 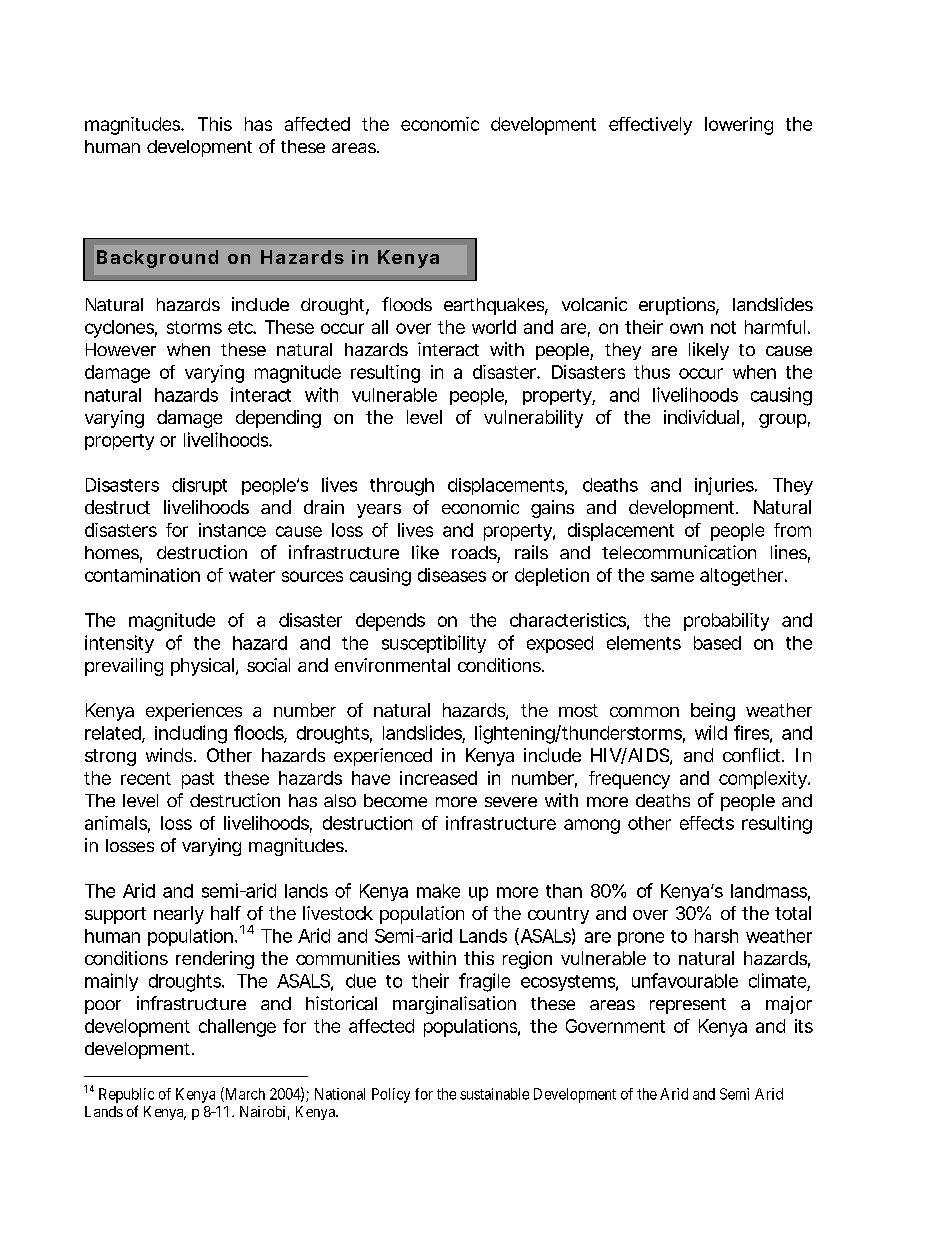 What do you see at coordinates (739, 126) in the document?
I see `lowering` at bounding box center [739, 126].
